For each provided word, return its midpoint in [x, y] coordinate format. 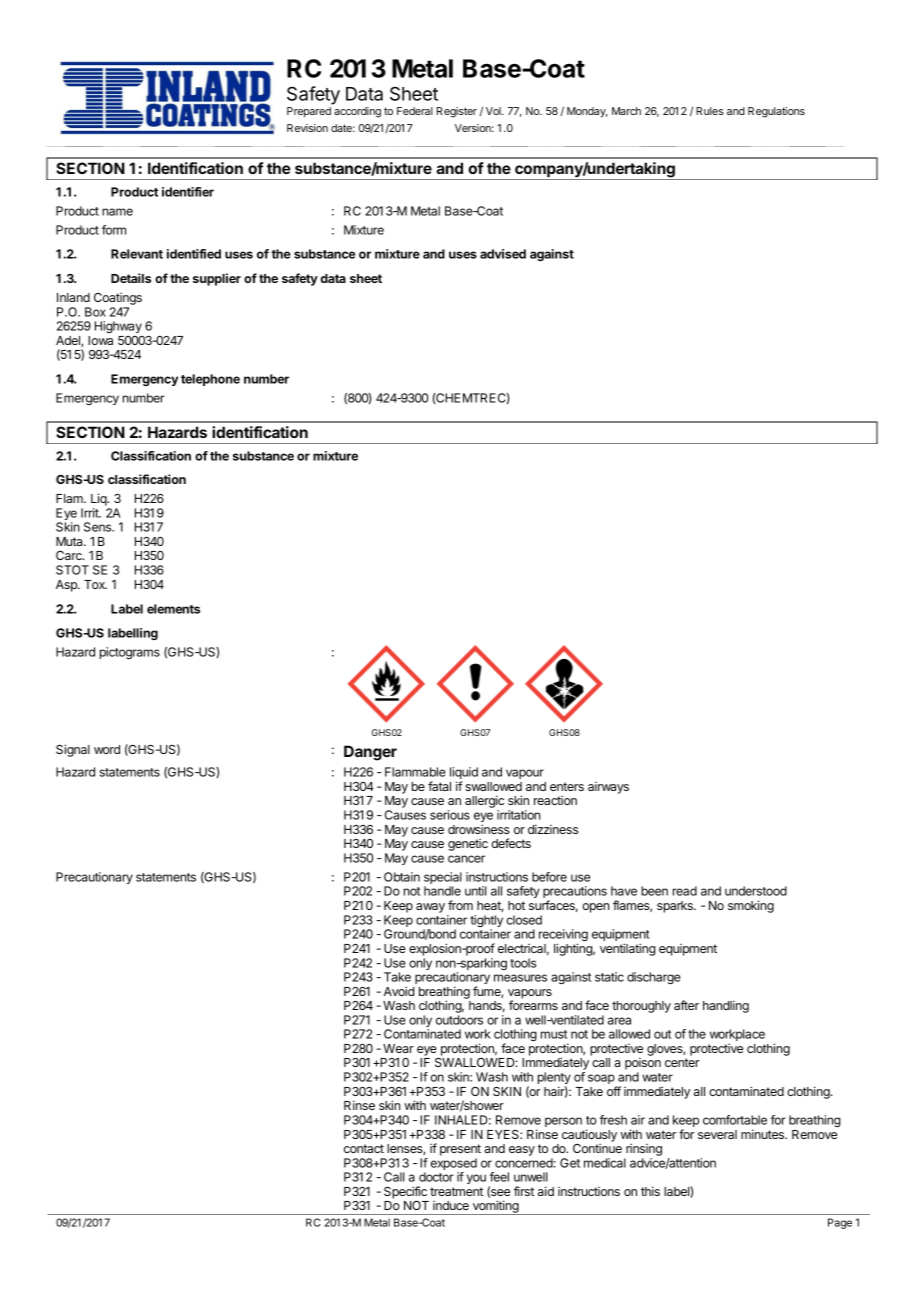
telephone [210, 380]
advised [503, 254]
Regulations [776, 112]
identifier [188, 192]
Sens [98, 527]
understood [756, 891]
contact [364, 1148]
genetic [468, 844]
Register [457, 112]
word [107, 749]
